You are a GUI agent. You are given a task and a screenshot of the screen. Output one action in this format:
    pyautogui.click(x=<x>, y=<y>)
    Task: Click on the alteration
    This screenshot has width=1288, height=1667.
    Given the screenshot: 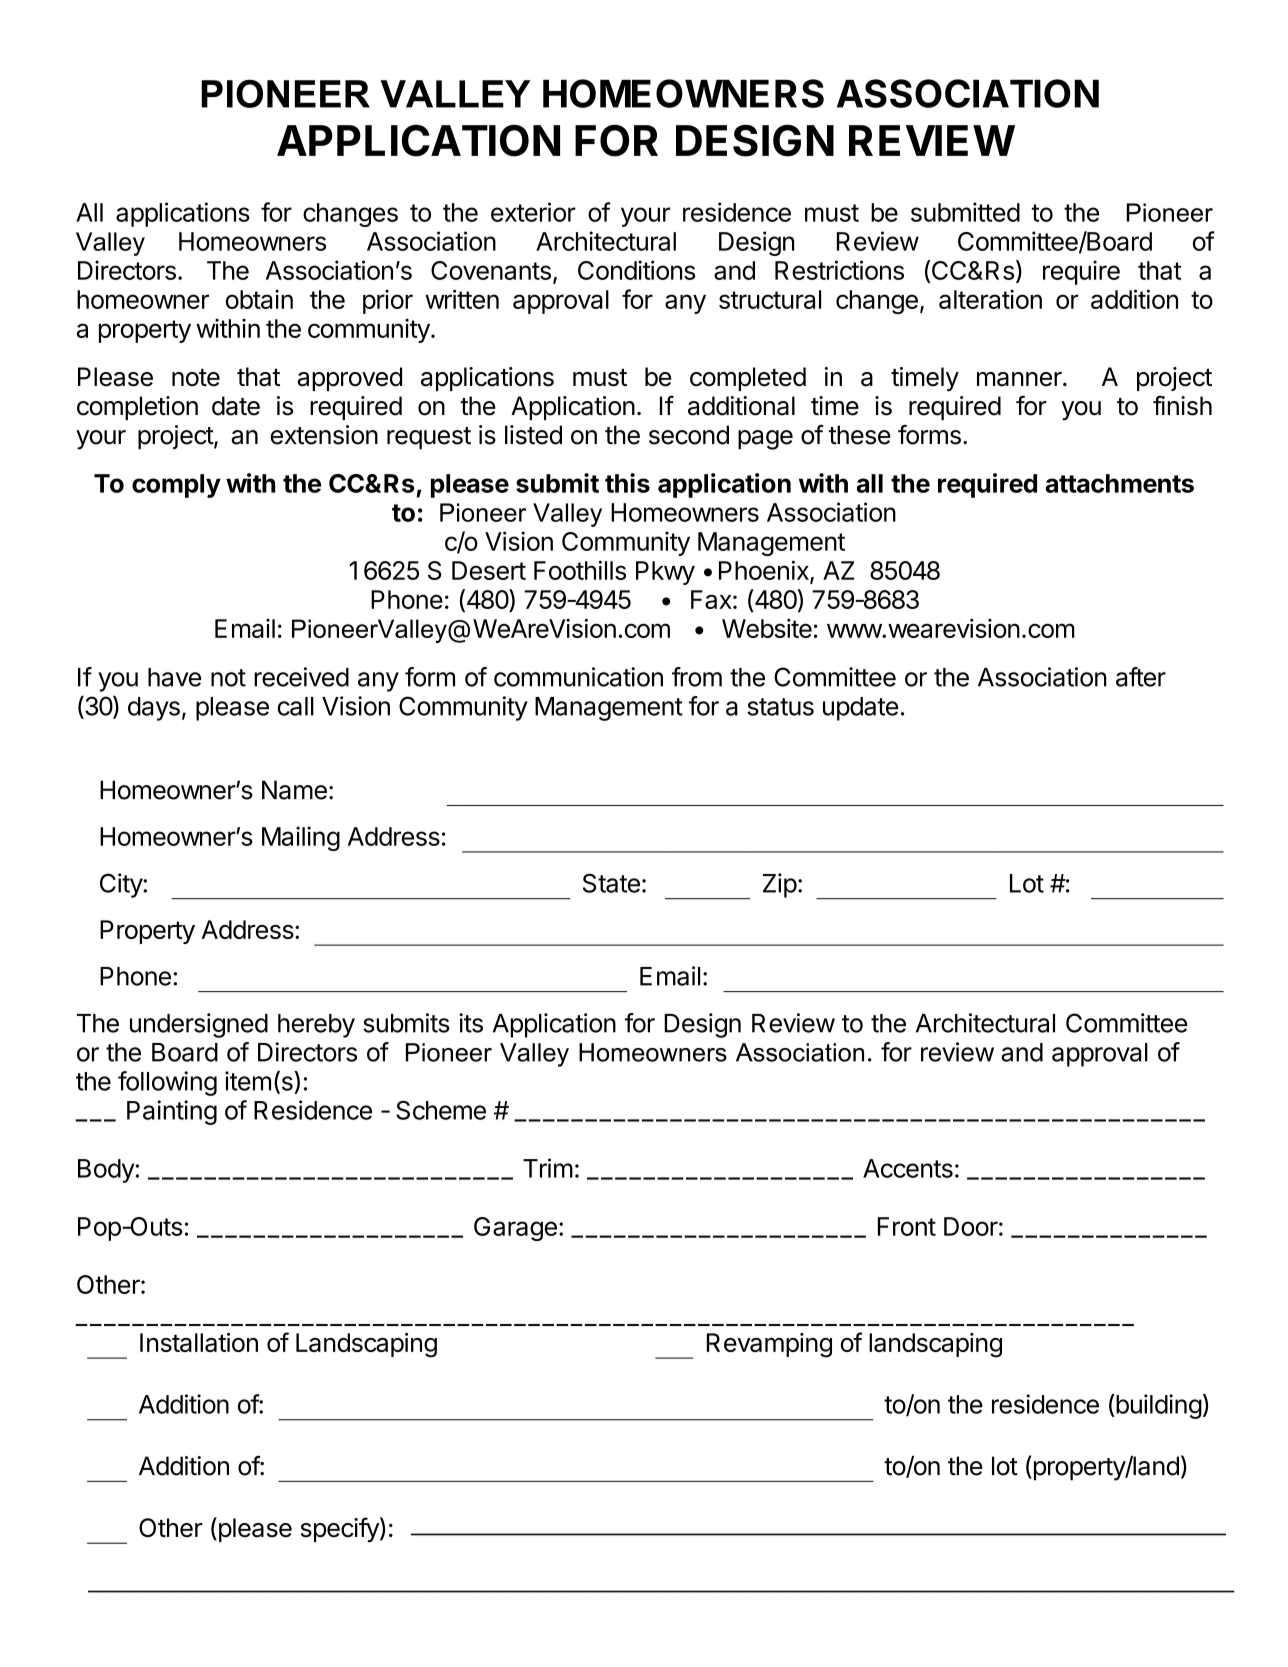 What is the action you would take?
    pyautogui.click(x=990, y=299)
